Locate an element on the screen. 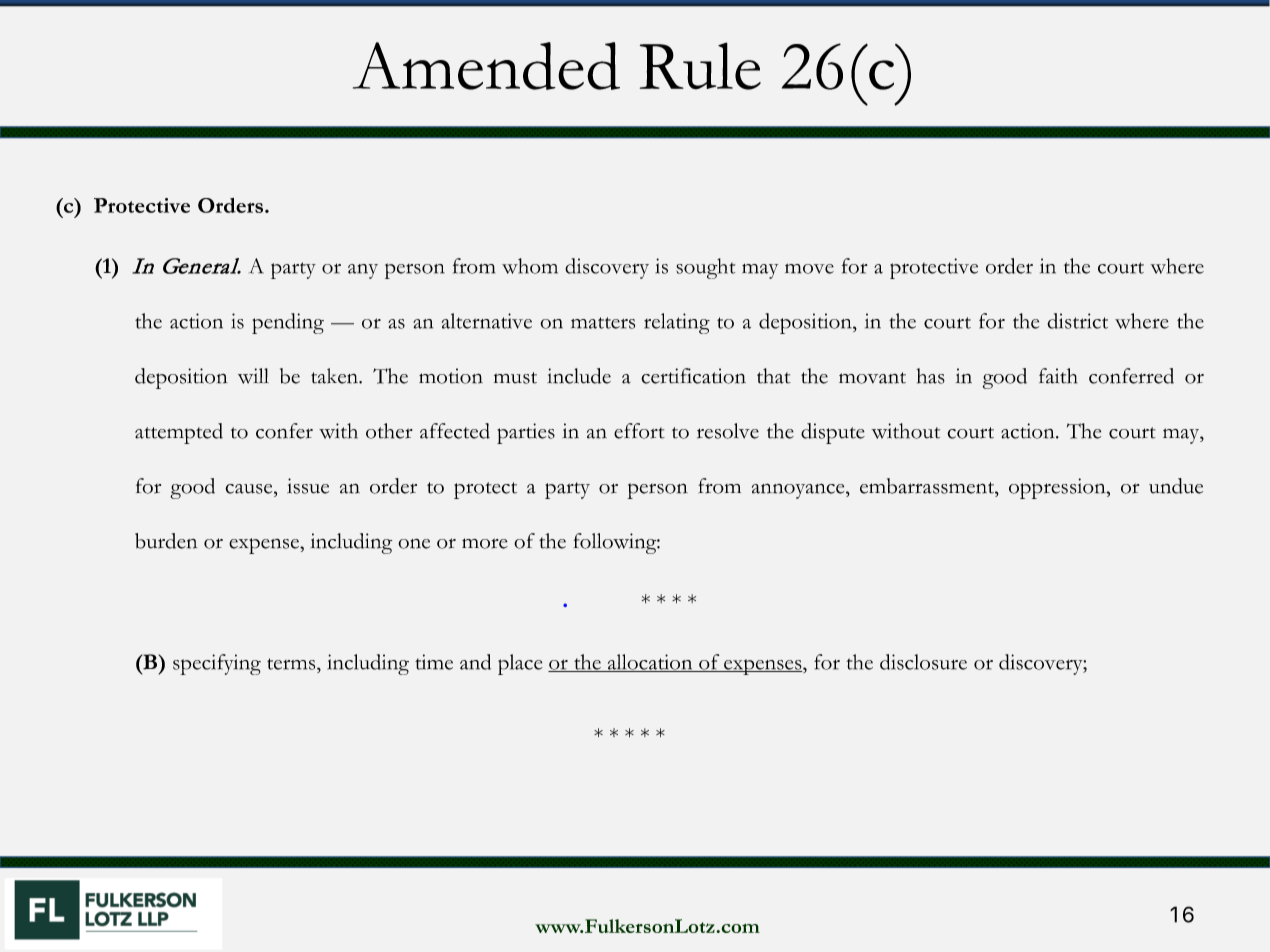  terms is located at coordinates (292, 664).
